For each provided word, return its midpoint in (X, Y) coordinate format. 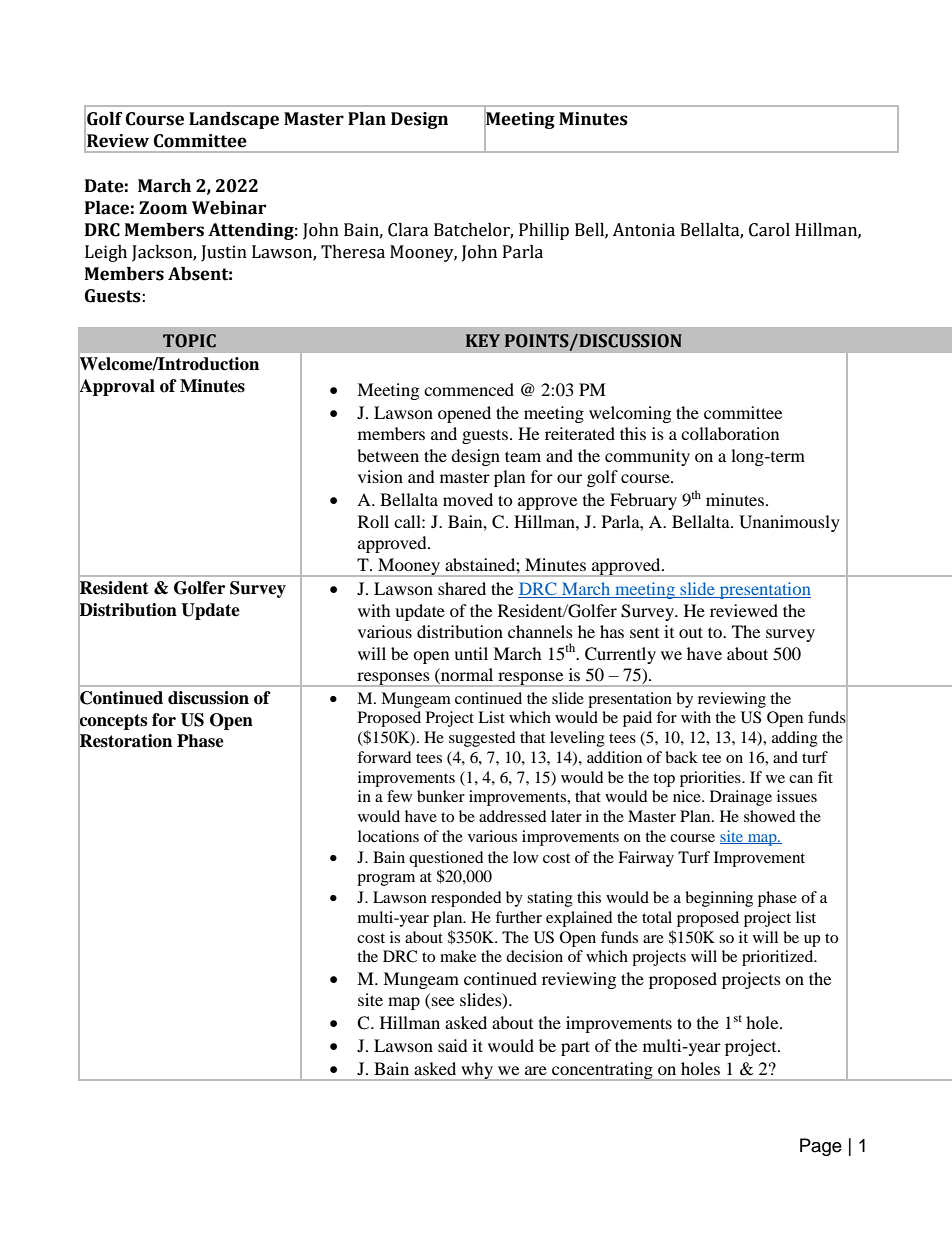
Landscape (234, 120)
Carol (769, 230)
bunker (441, 796)
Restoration (125, 741)
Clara (408, 230)
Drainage (741, 798)
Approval (116, 387)
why (477, 1071)
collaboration (730, 433)
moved (468, 499)
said (453, 1045)
